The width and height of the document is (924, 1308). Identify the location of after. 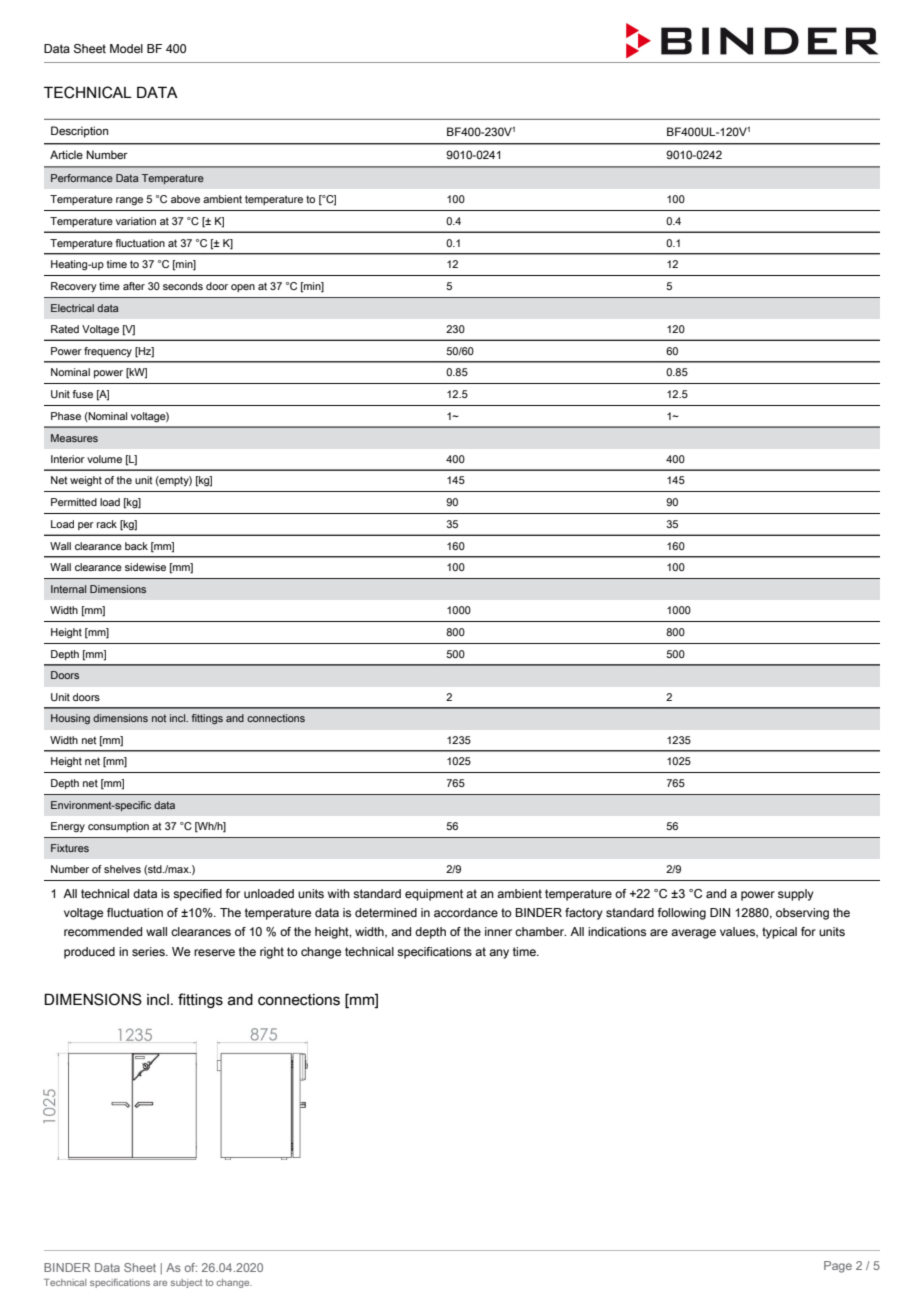
(134, 286).
